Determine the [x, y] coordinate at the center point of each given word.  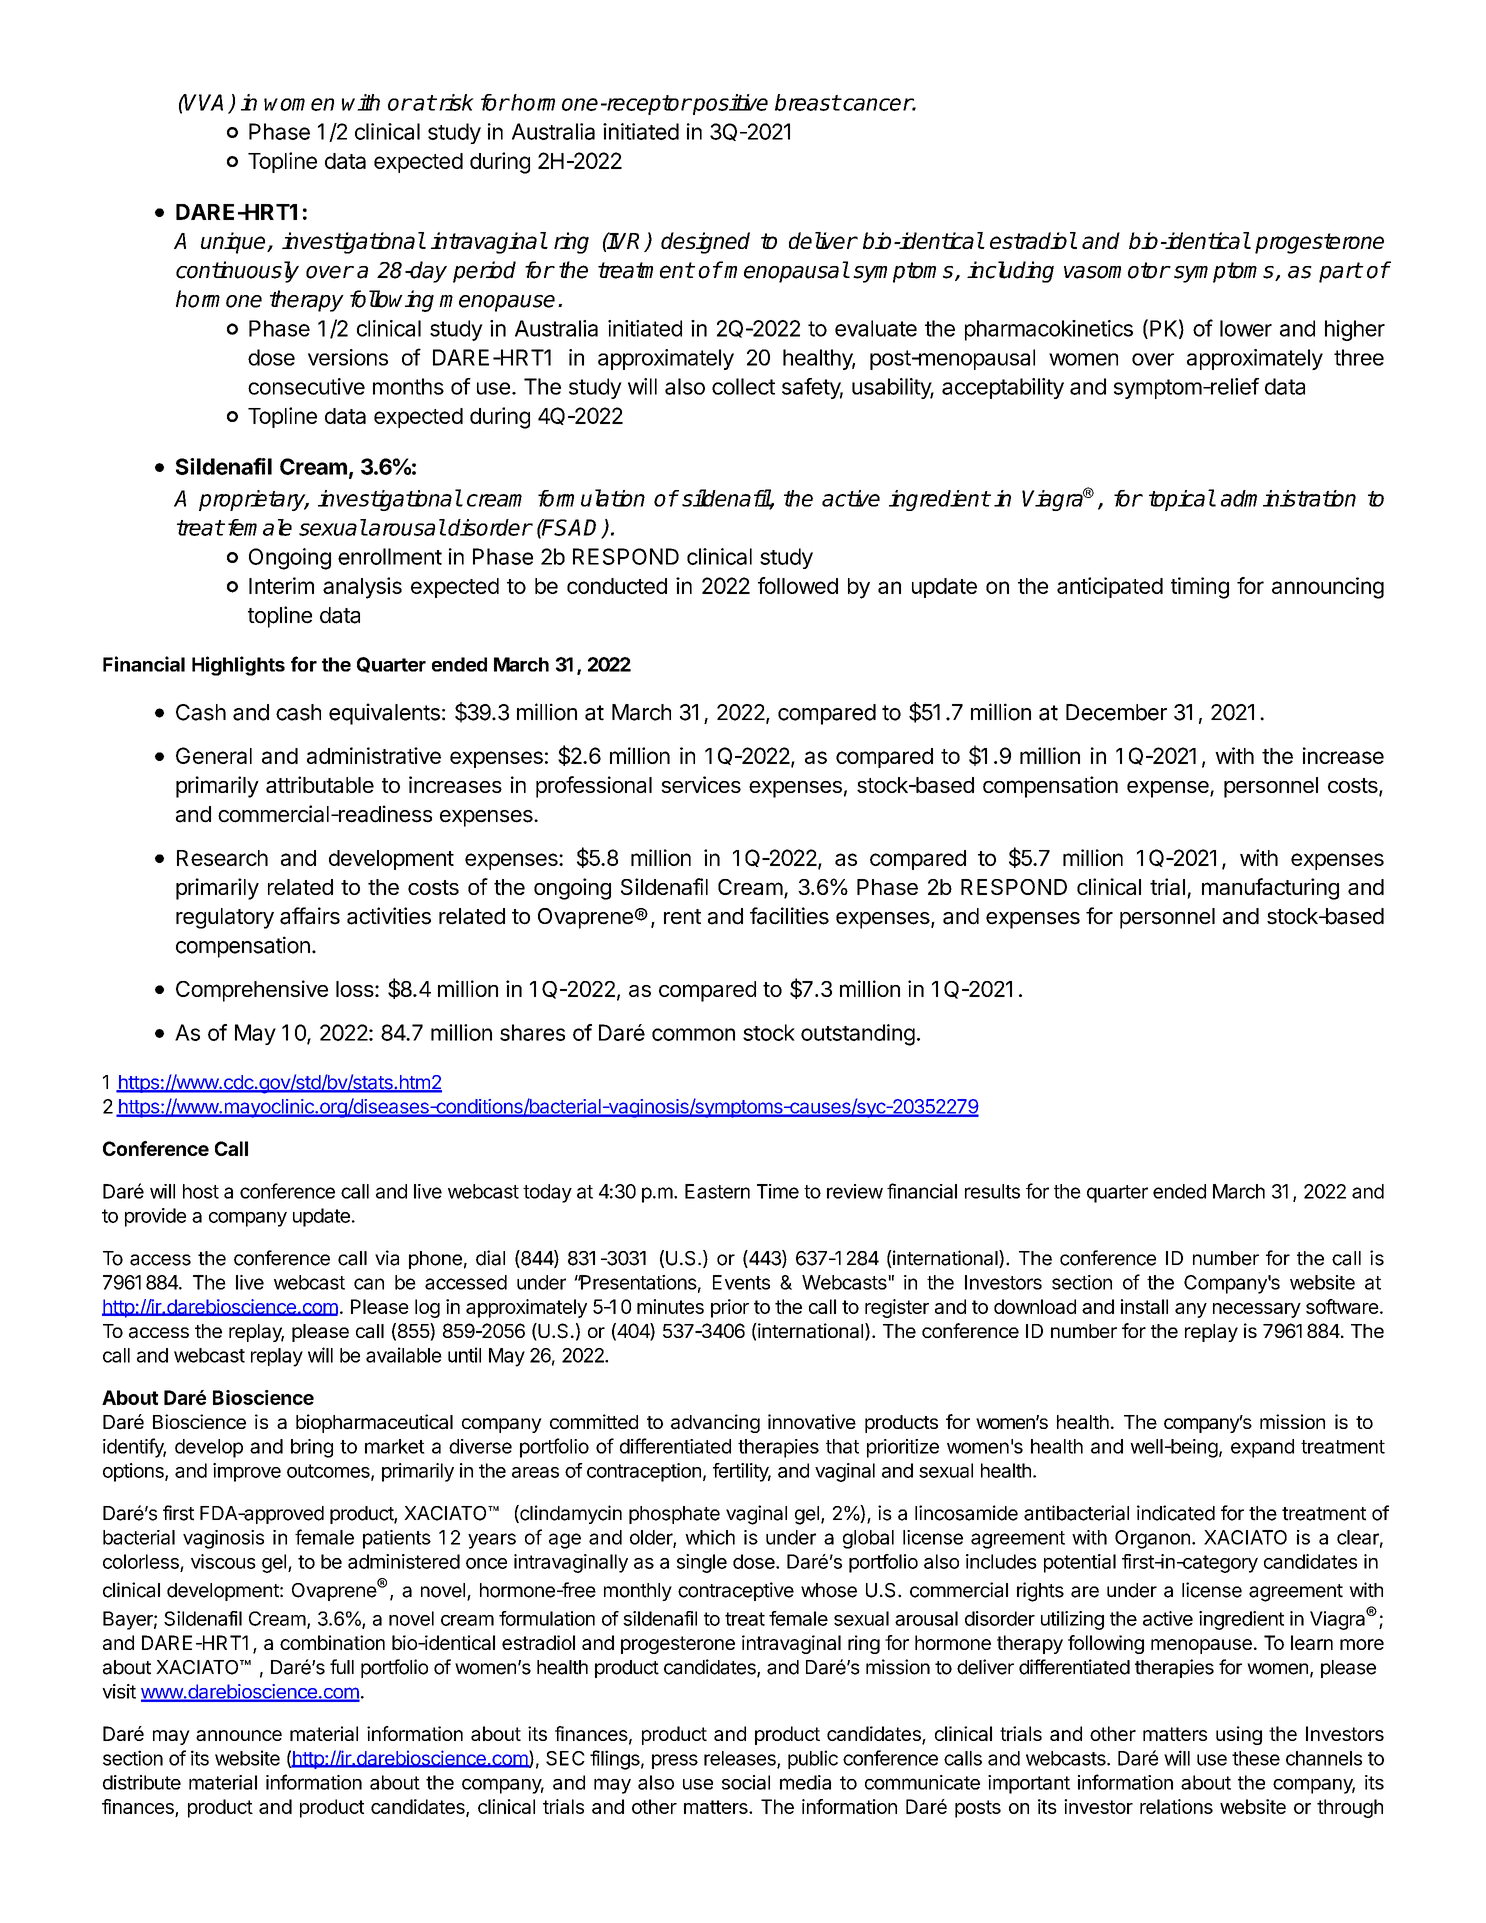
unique [234, 243]
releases [741, 1759]
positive [729, 104]
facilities [789, 916]
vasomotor [1117, 270]
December [1116, 712]
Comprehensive [252, 991]
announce [239, 1735]
